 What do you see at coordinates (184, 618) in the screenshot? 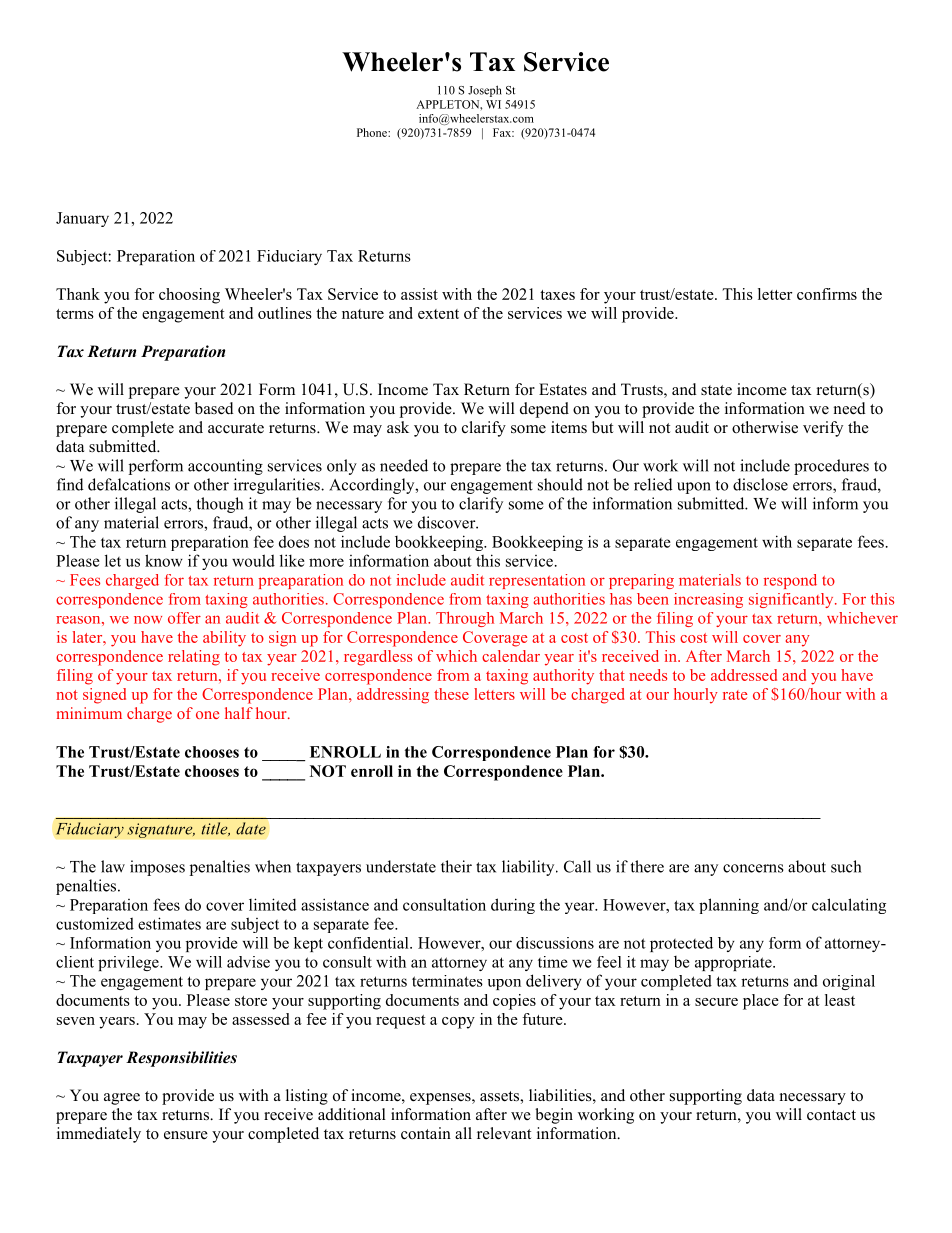
I see `offer` at bounding box center [184, 618].
